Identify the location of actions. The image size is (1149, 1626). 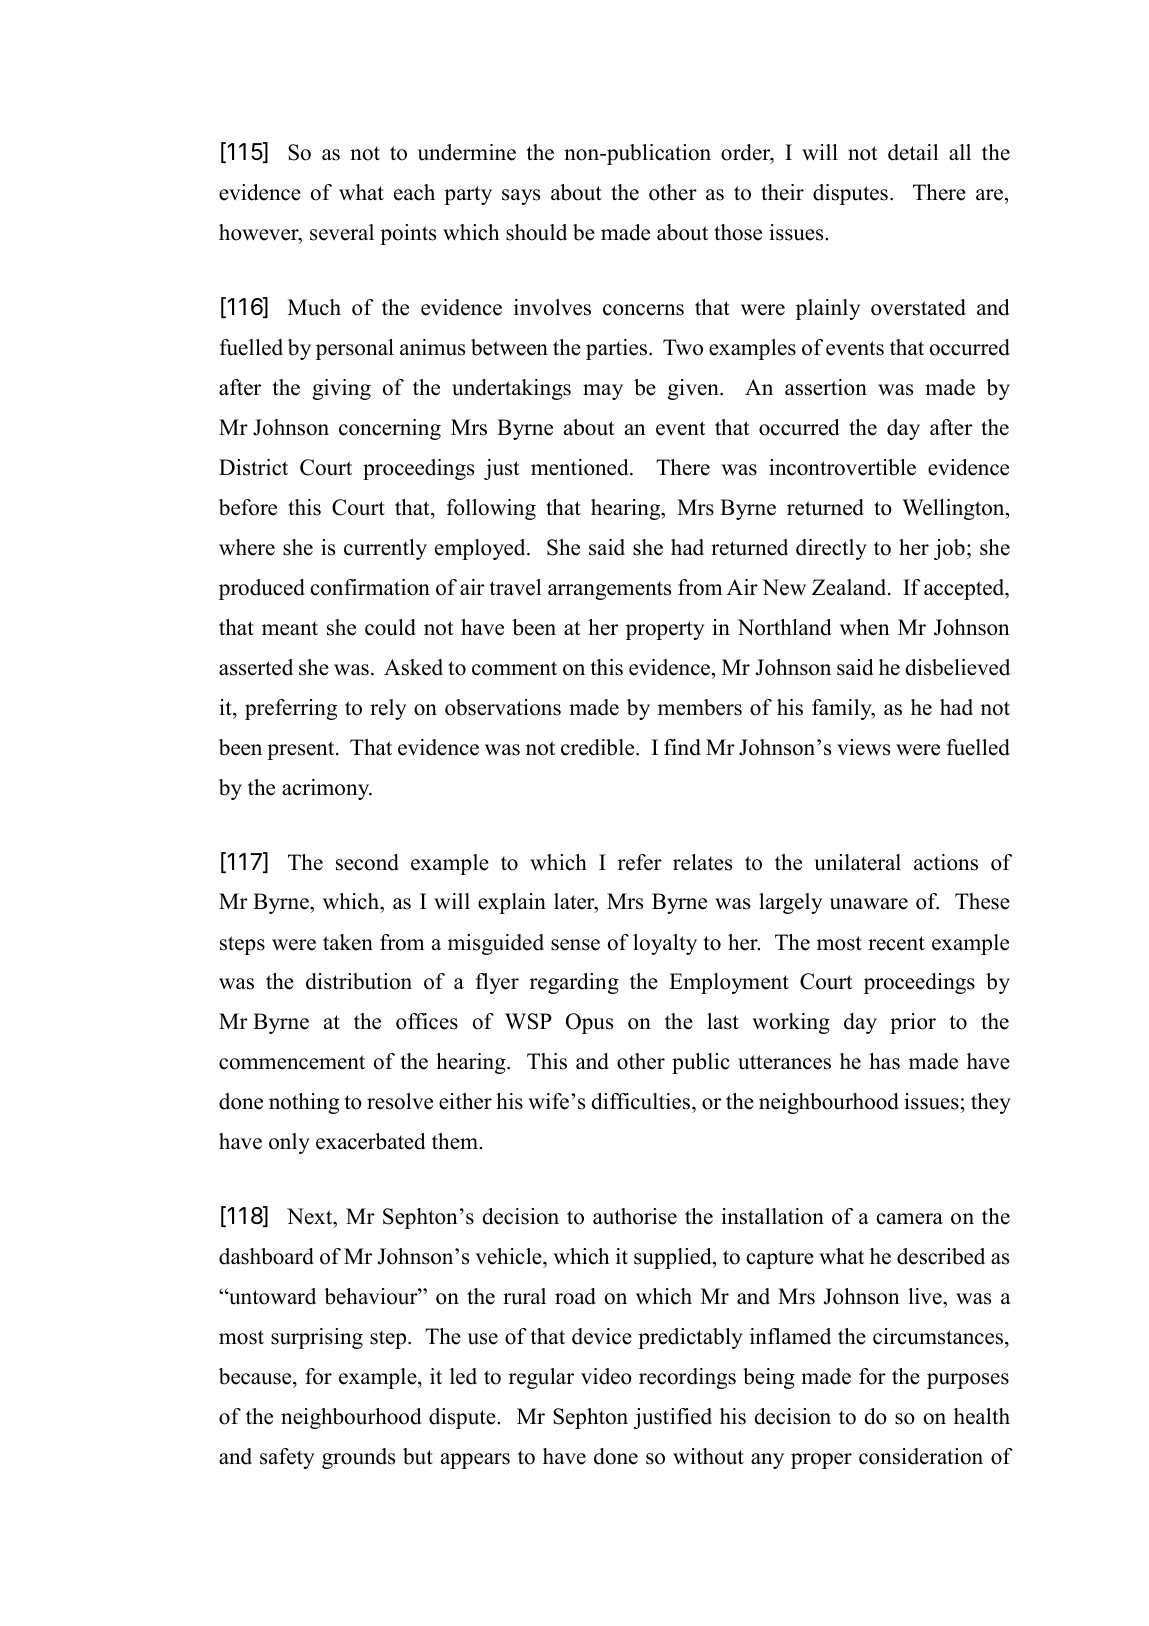
(946, 862).
